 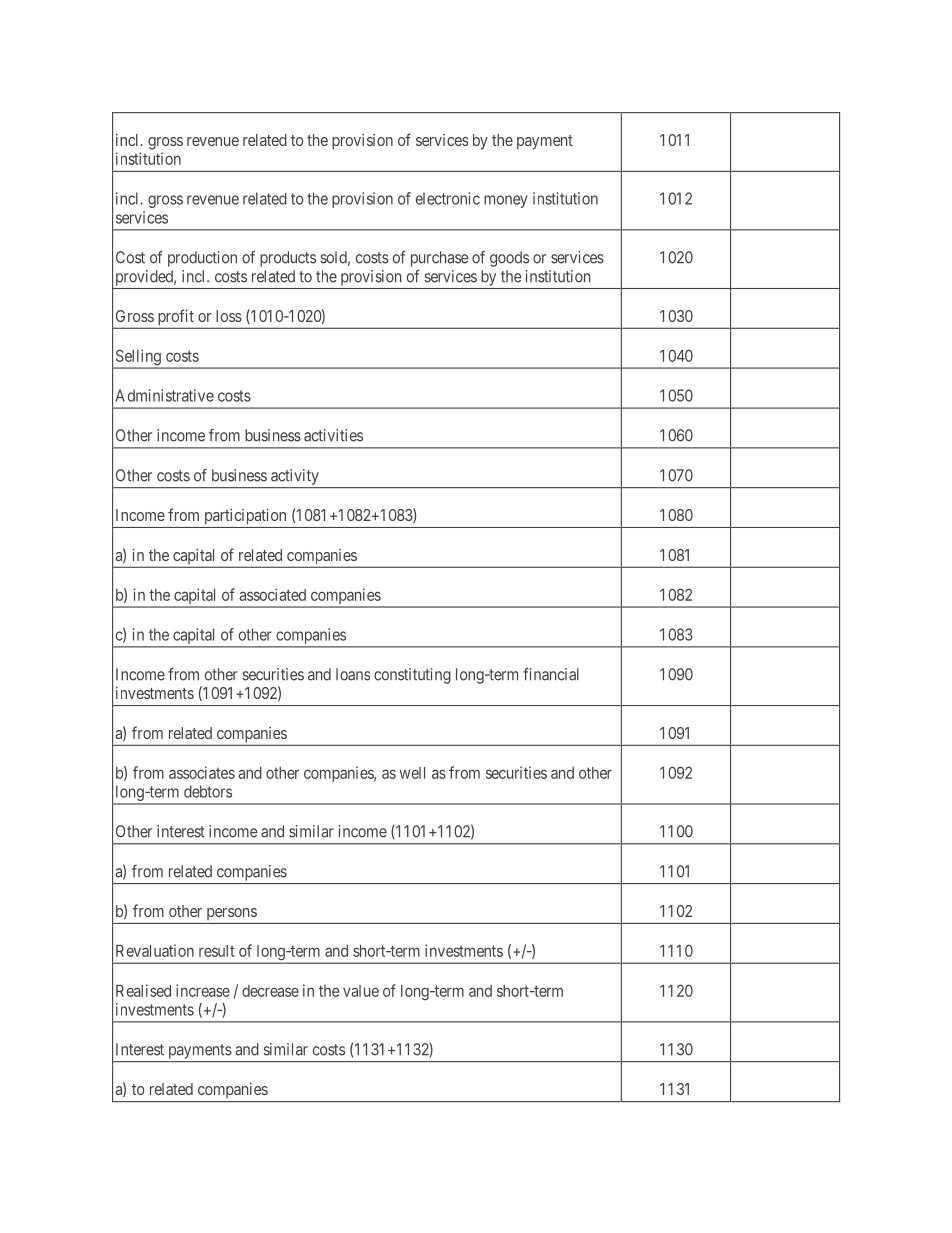 What do you see at coordinates (551, 674) in the screenshot?
I see `financial` at bounding box center [551, 674].
